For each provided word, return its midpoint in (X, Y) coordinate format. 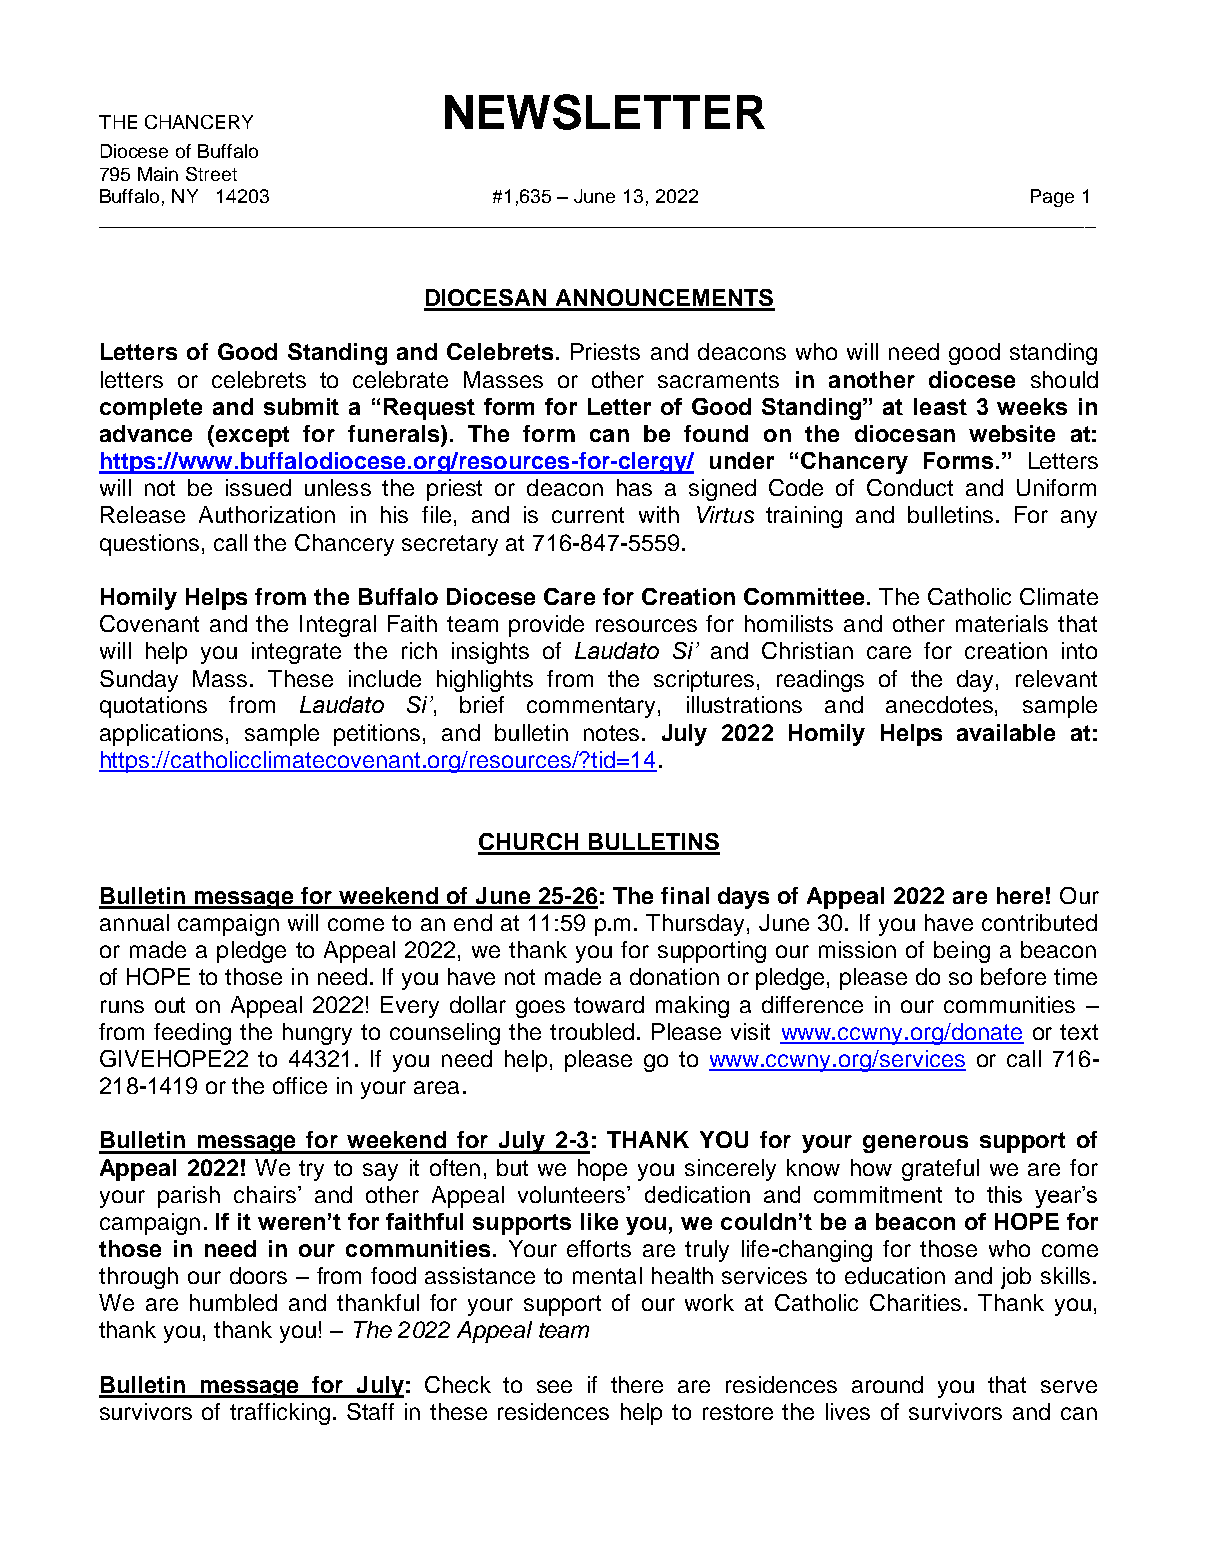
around (887, 1384)
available (1006, 732)
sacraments (718, 380)
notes (611, 733)
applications (161, 735)
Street (211, 174)
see (554, 1386)
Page (1052, 198)
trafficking (280, 1414)
